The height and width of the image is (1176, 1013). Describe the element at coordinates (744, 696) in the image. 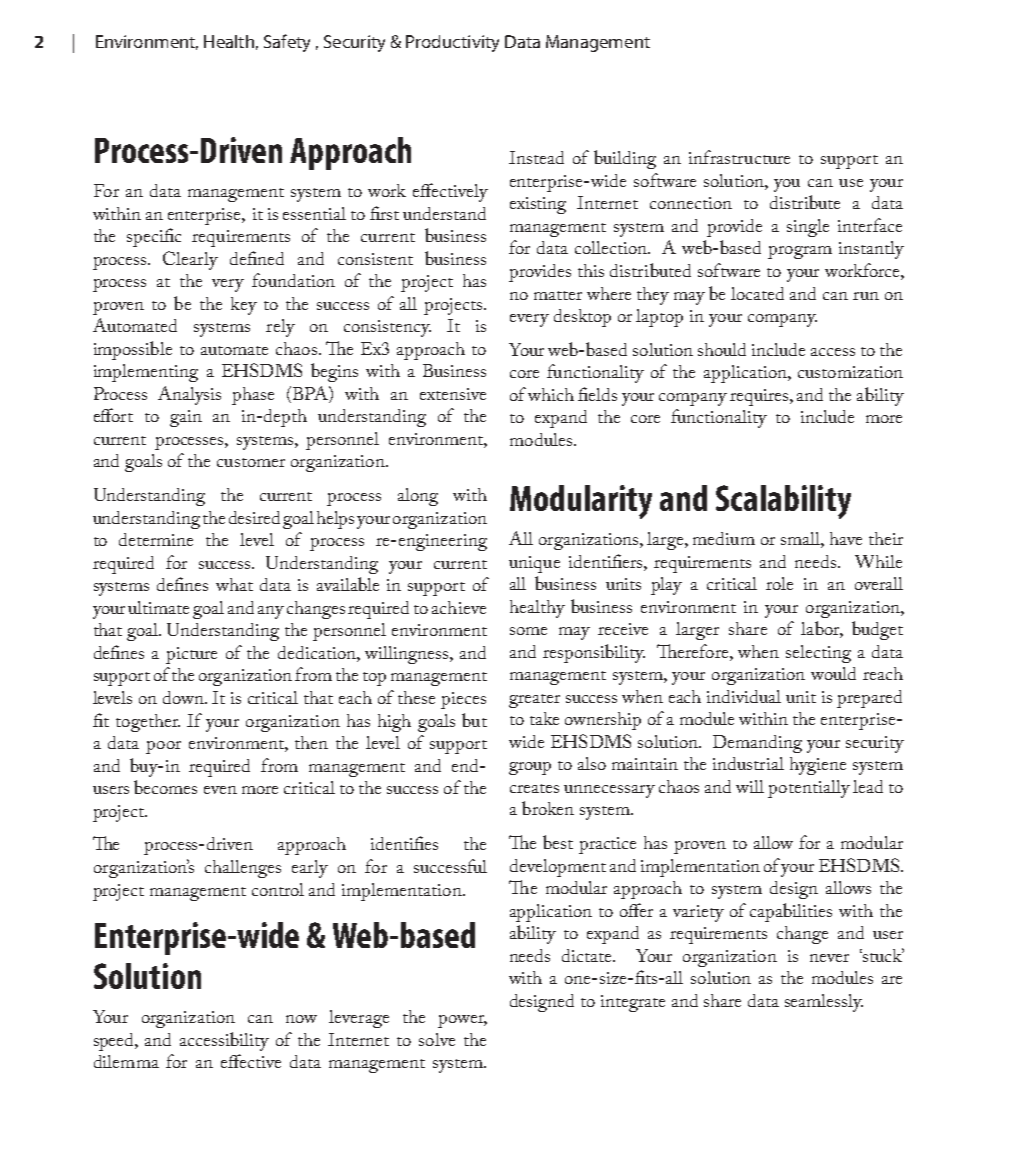

I see `individual` at that location.
